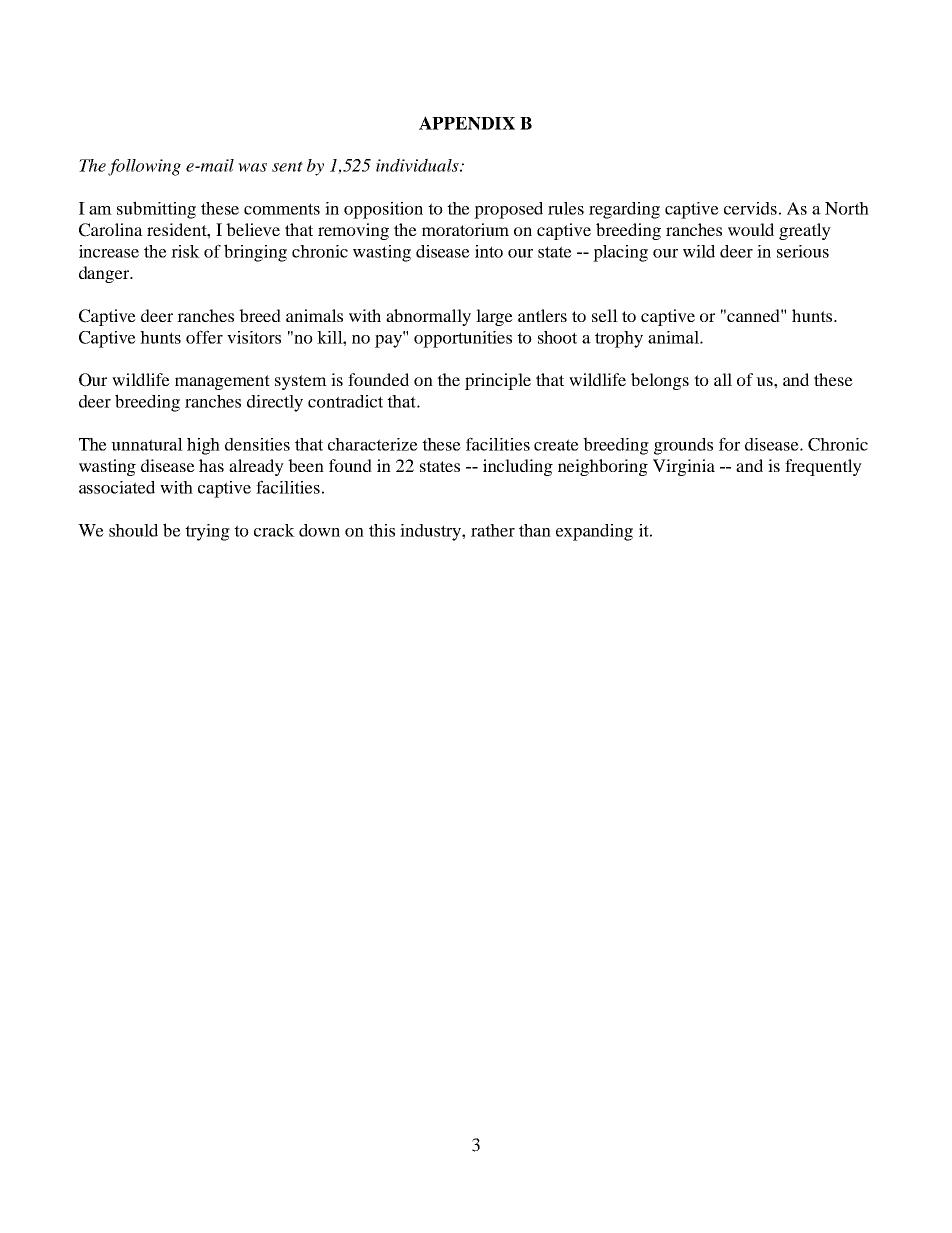 This image has width=952, height=1233. What do you see at coordinates (803, 251) in the image?
I see `serious` at bounding box center [803, 251].
